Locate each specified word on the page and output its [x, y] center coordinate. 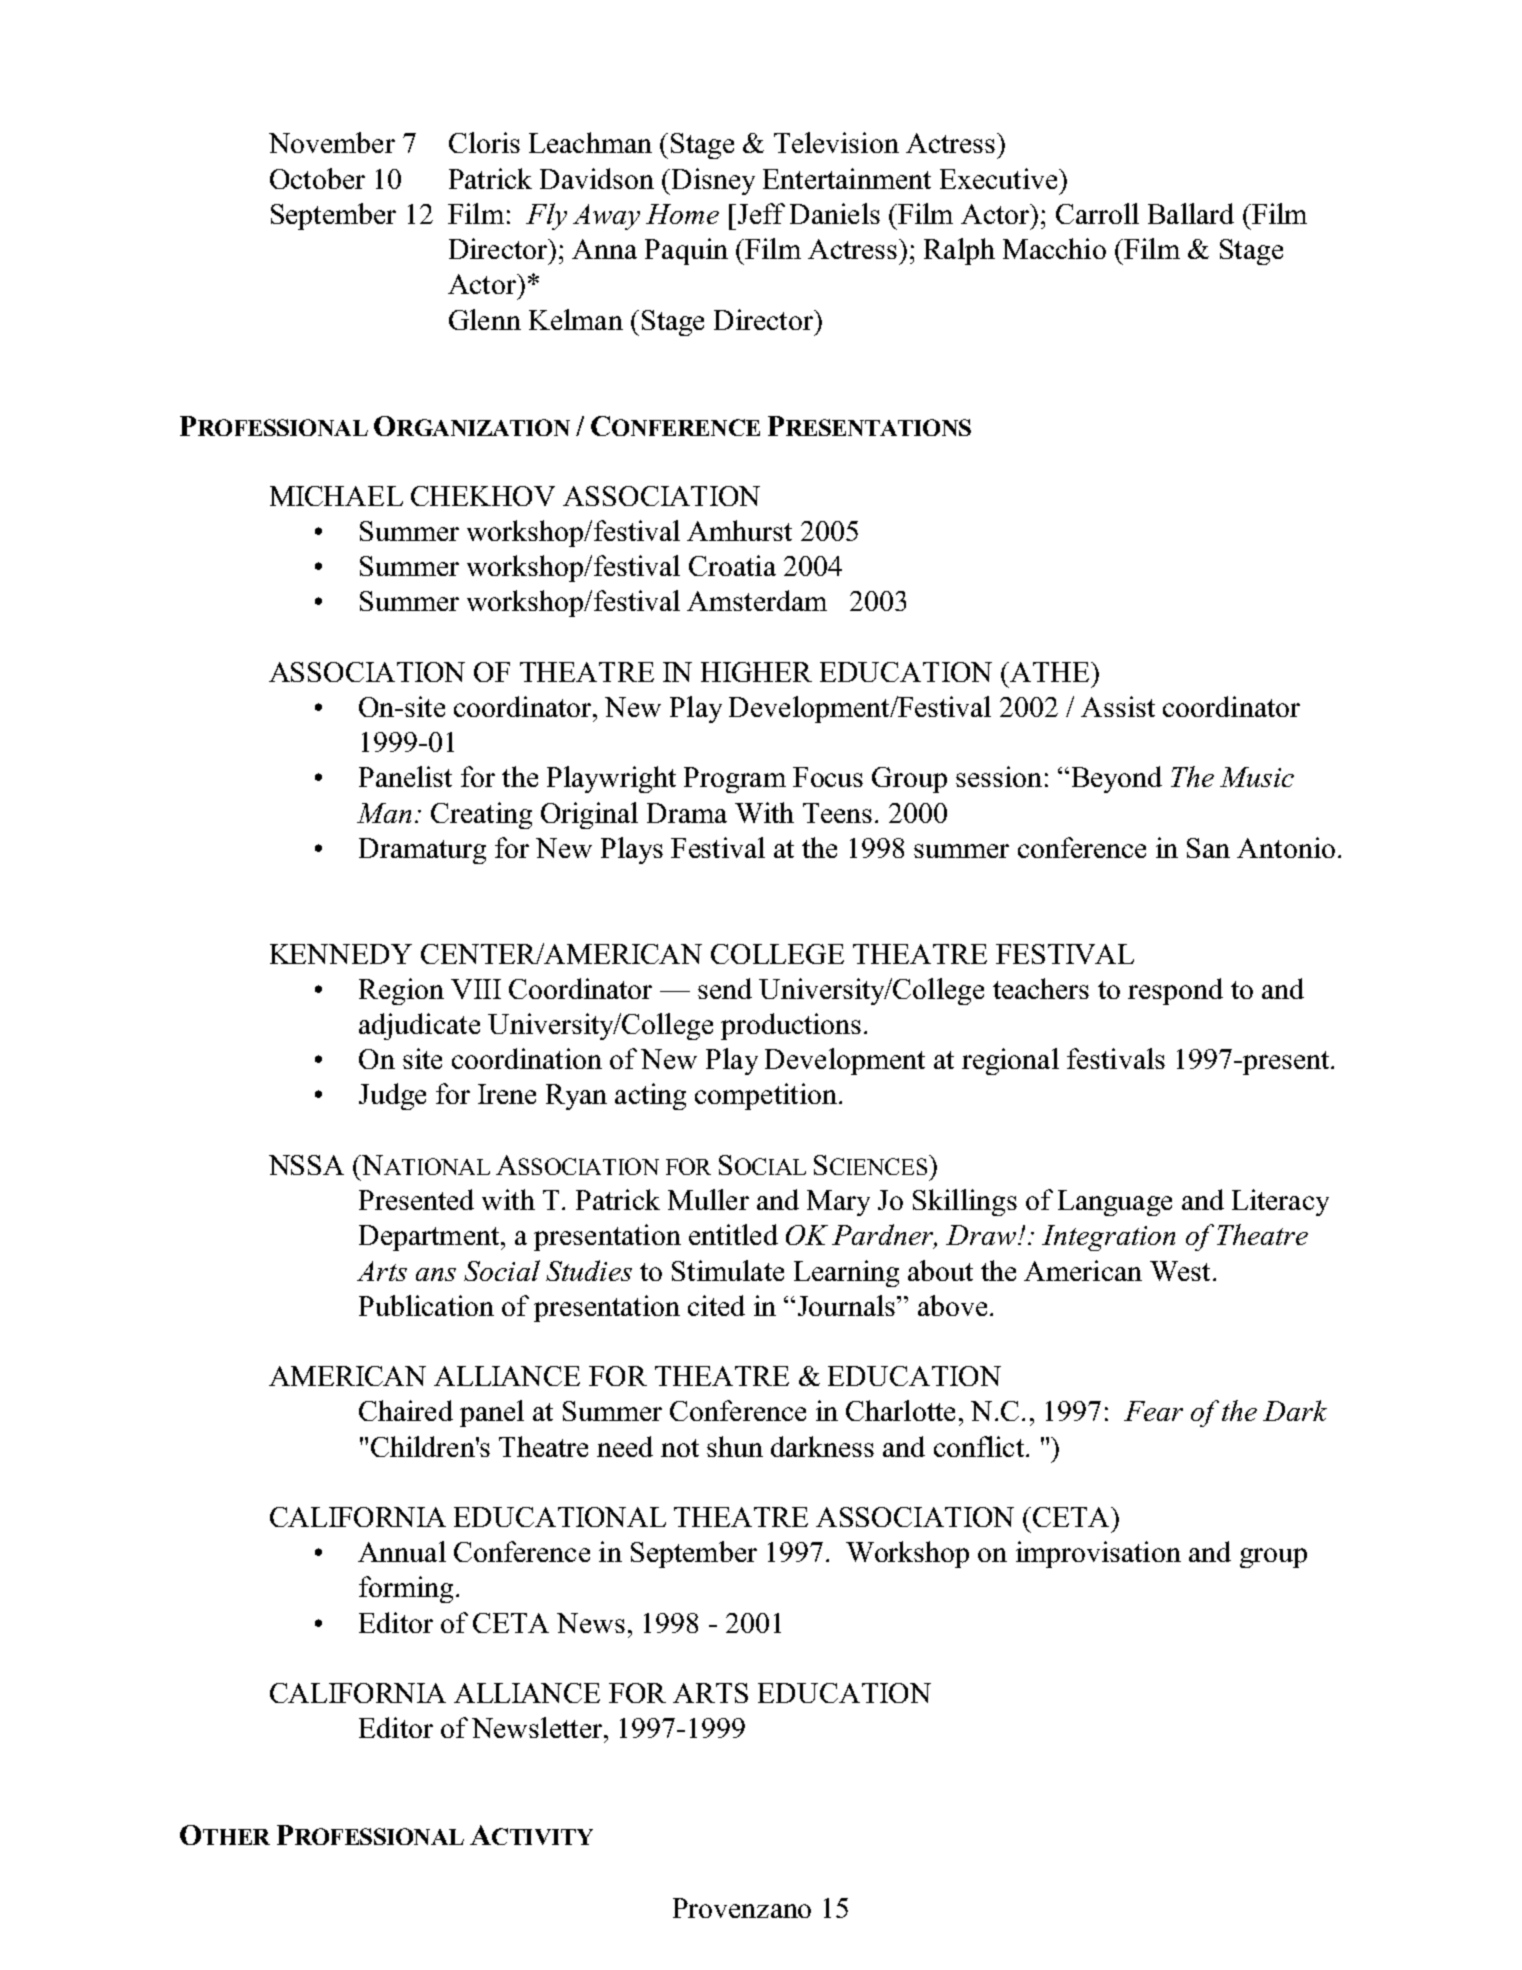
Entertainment [847, 178]
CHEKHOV [483, 496]
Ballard [1191, 213]
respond [1175, 991]
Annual [402, 1551]
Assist [1118, 706]
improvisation [1098, 1554]
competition [766, 1096]
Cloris [484, 142]
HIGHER [756, 672]
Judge [392, 1096]
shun [735, 1446]
